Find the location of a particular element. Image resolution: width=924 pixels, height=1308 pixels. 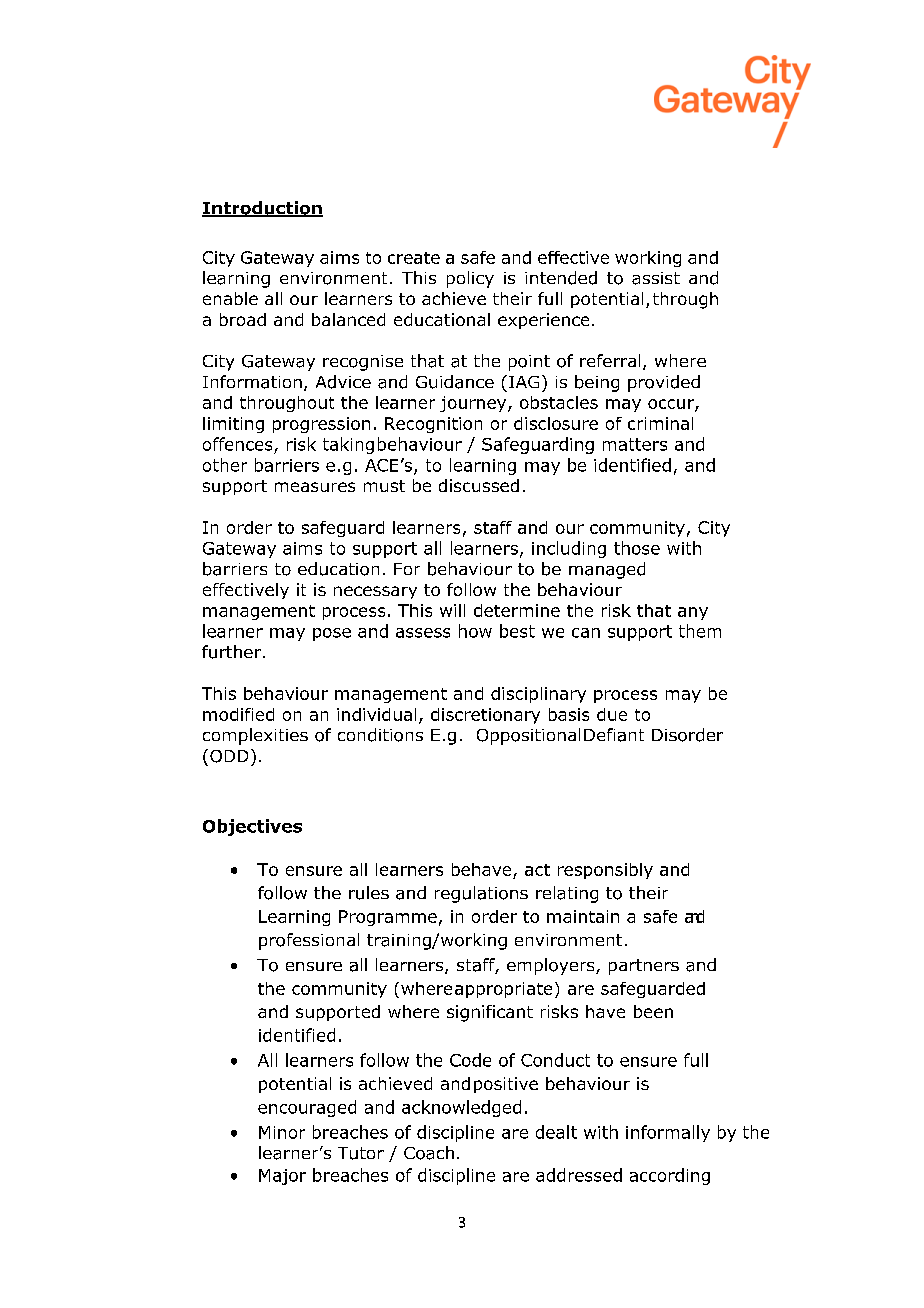

due is located at coordinates (612, 714).
